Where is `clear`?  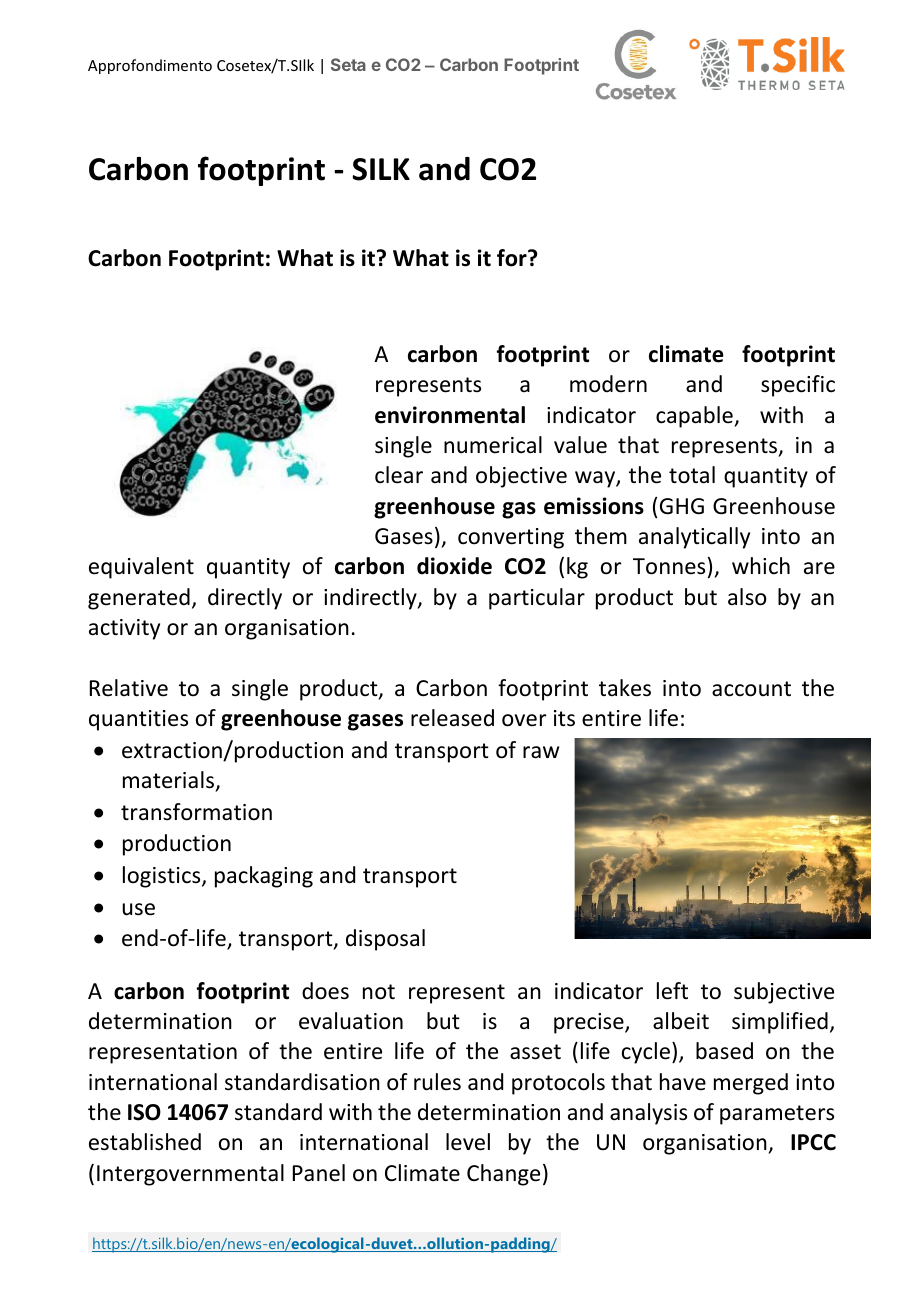 clear is located at coordinates (399, 475).
